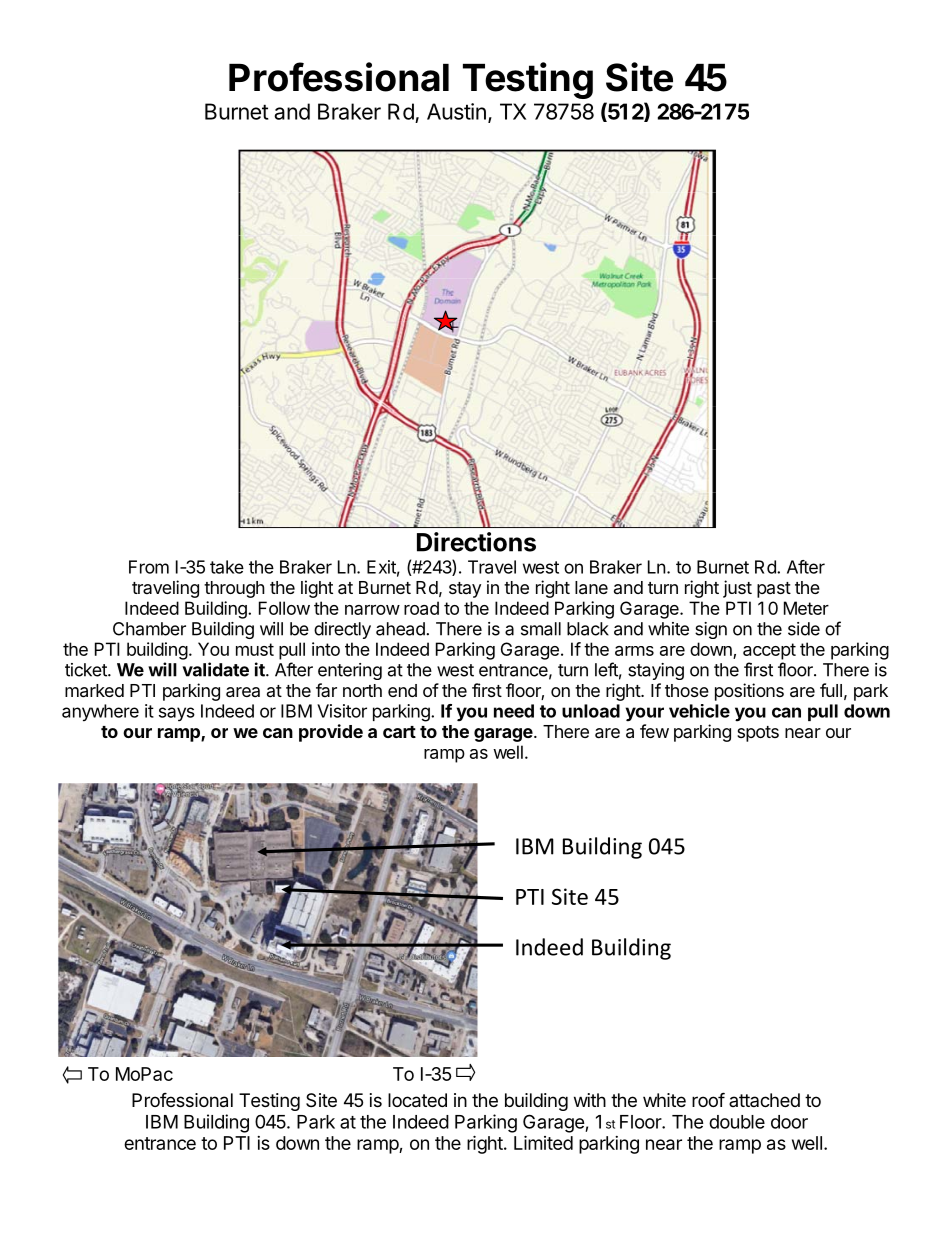  What do you see at coordinates (399, 732) in the screenshot?
I see `cart` at bounding box center [399, 732].
